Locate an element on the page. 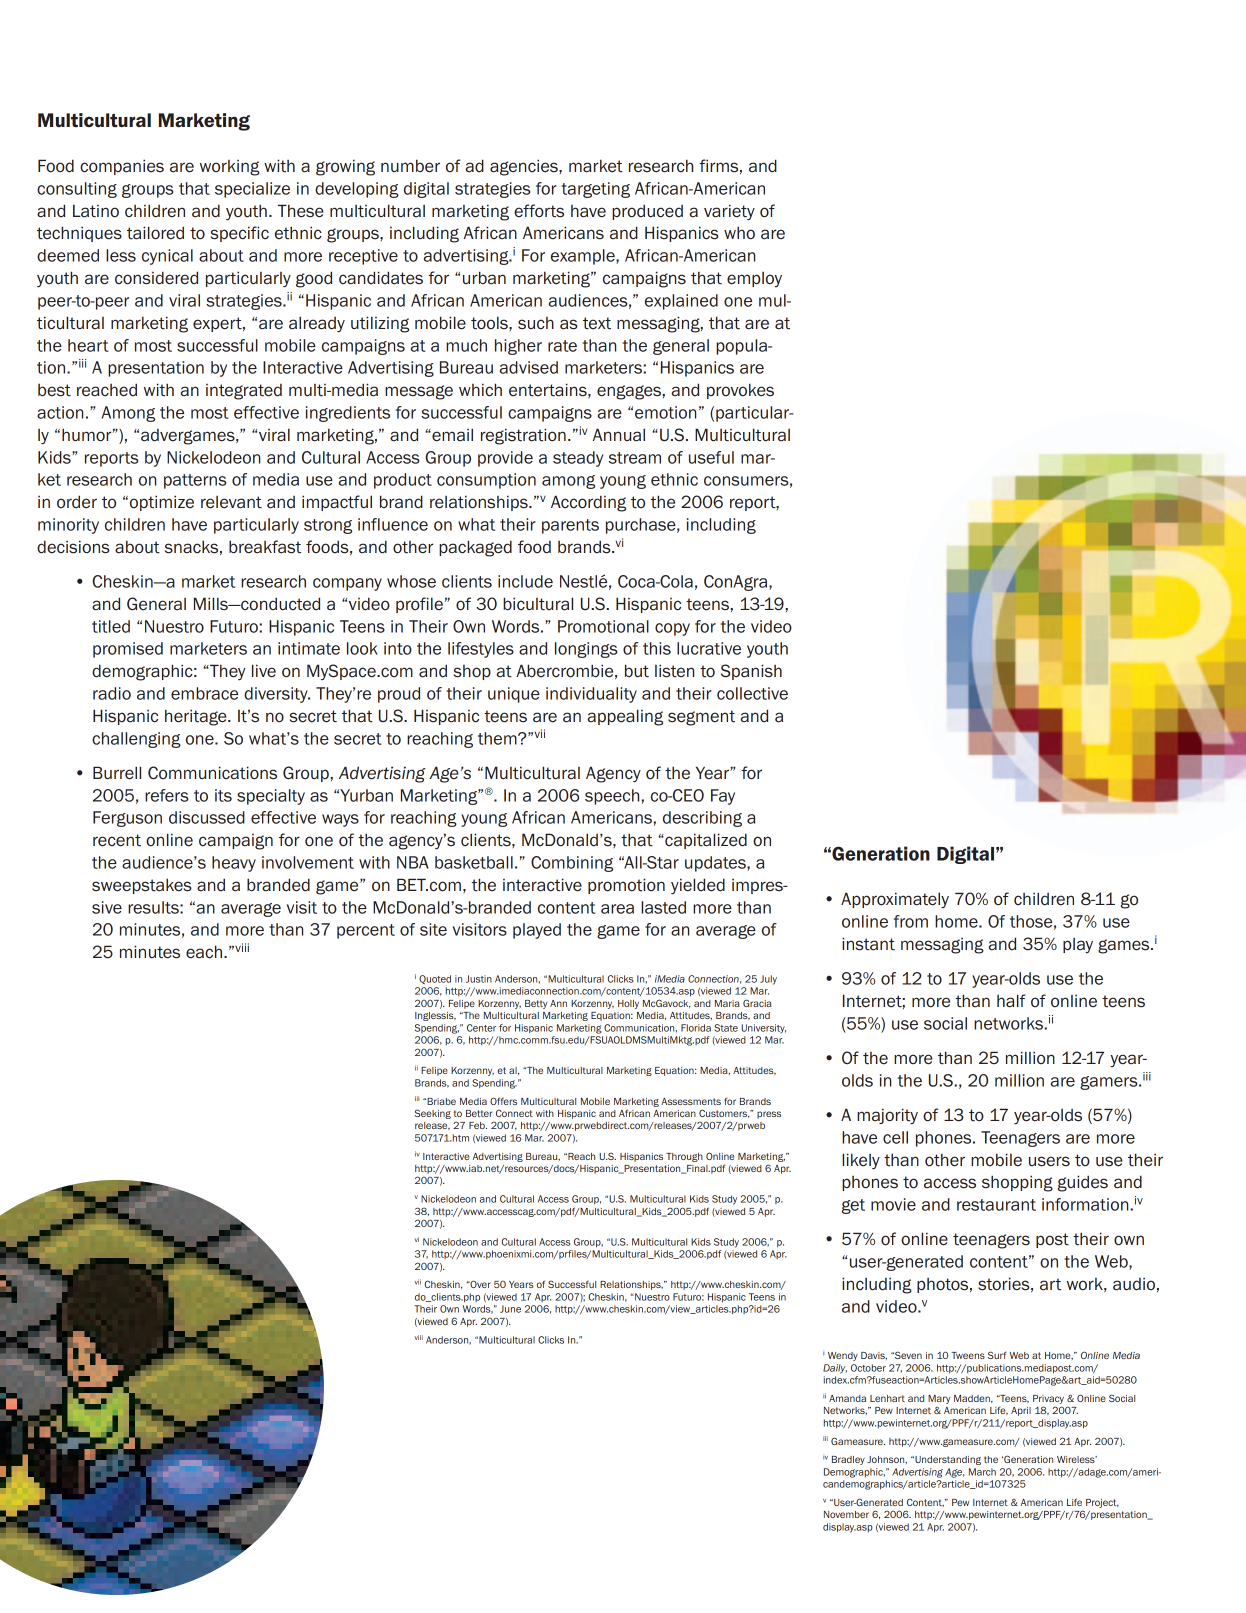  June is located at coordinates (510, 1309).
